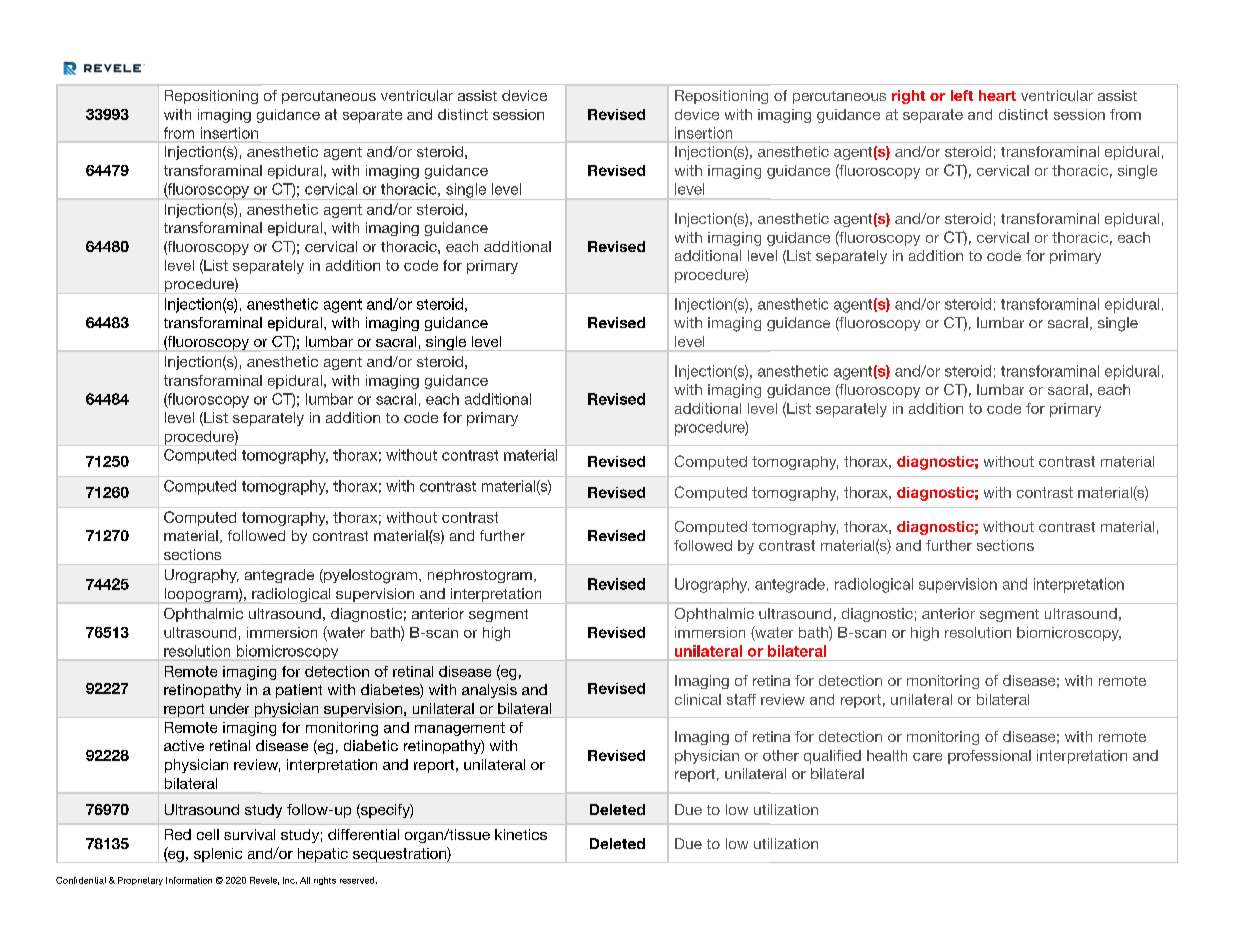 The image size is (1233, 952). What do you see at coordinates (698, 699) in the screenshot?
I see `clinical` at bounding box center [698, 699].
